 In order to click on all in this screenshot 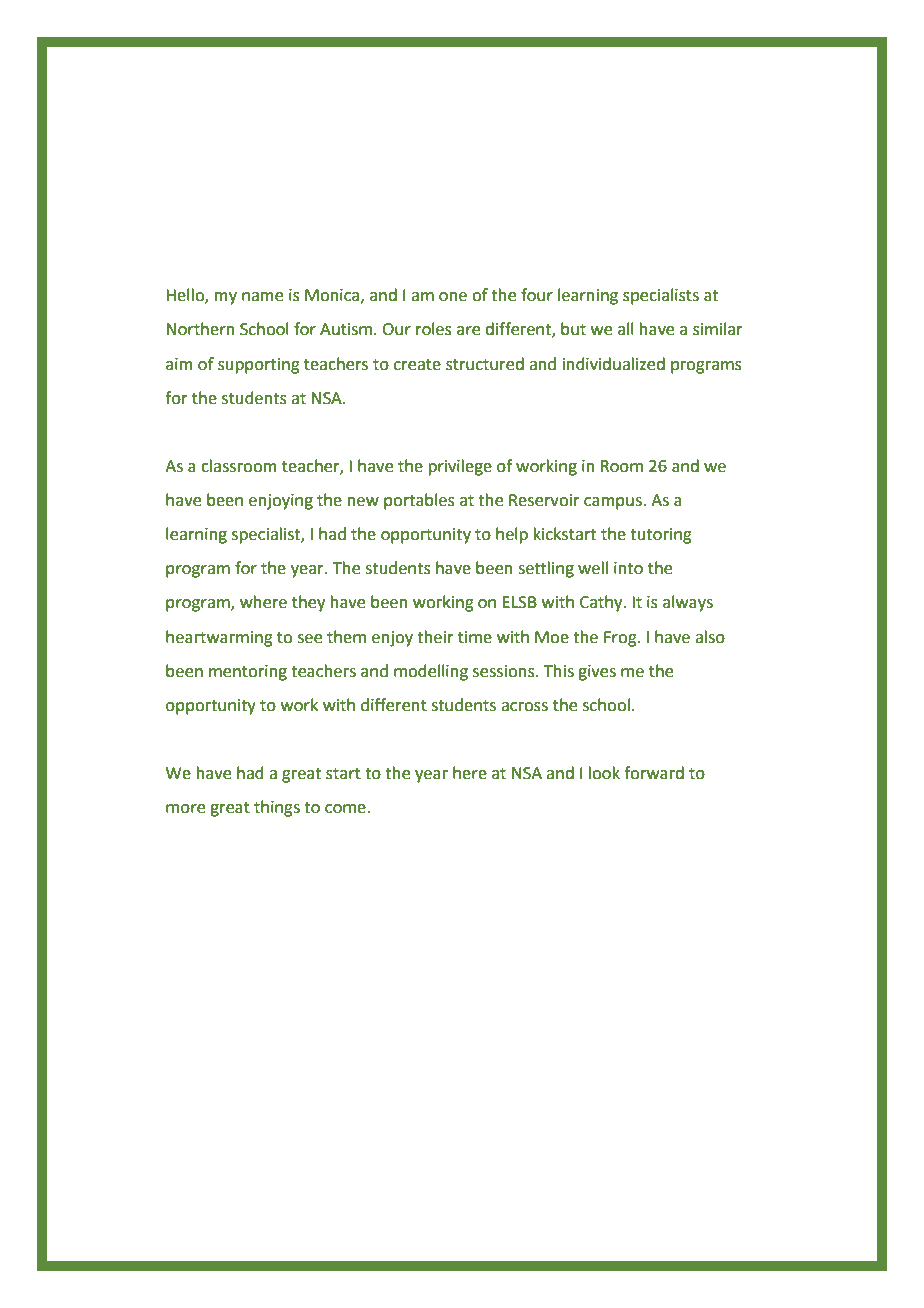, I will do `click(626, 329)`.
